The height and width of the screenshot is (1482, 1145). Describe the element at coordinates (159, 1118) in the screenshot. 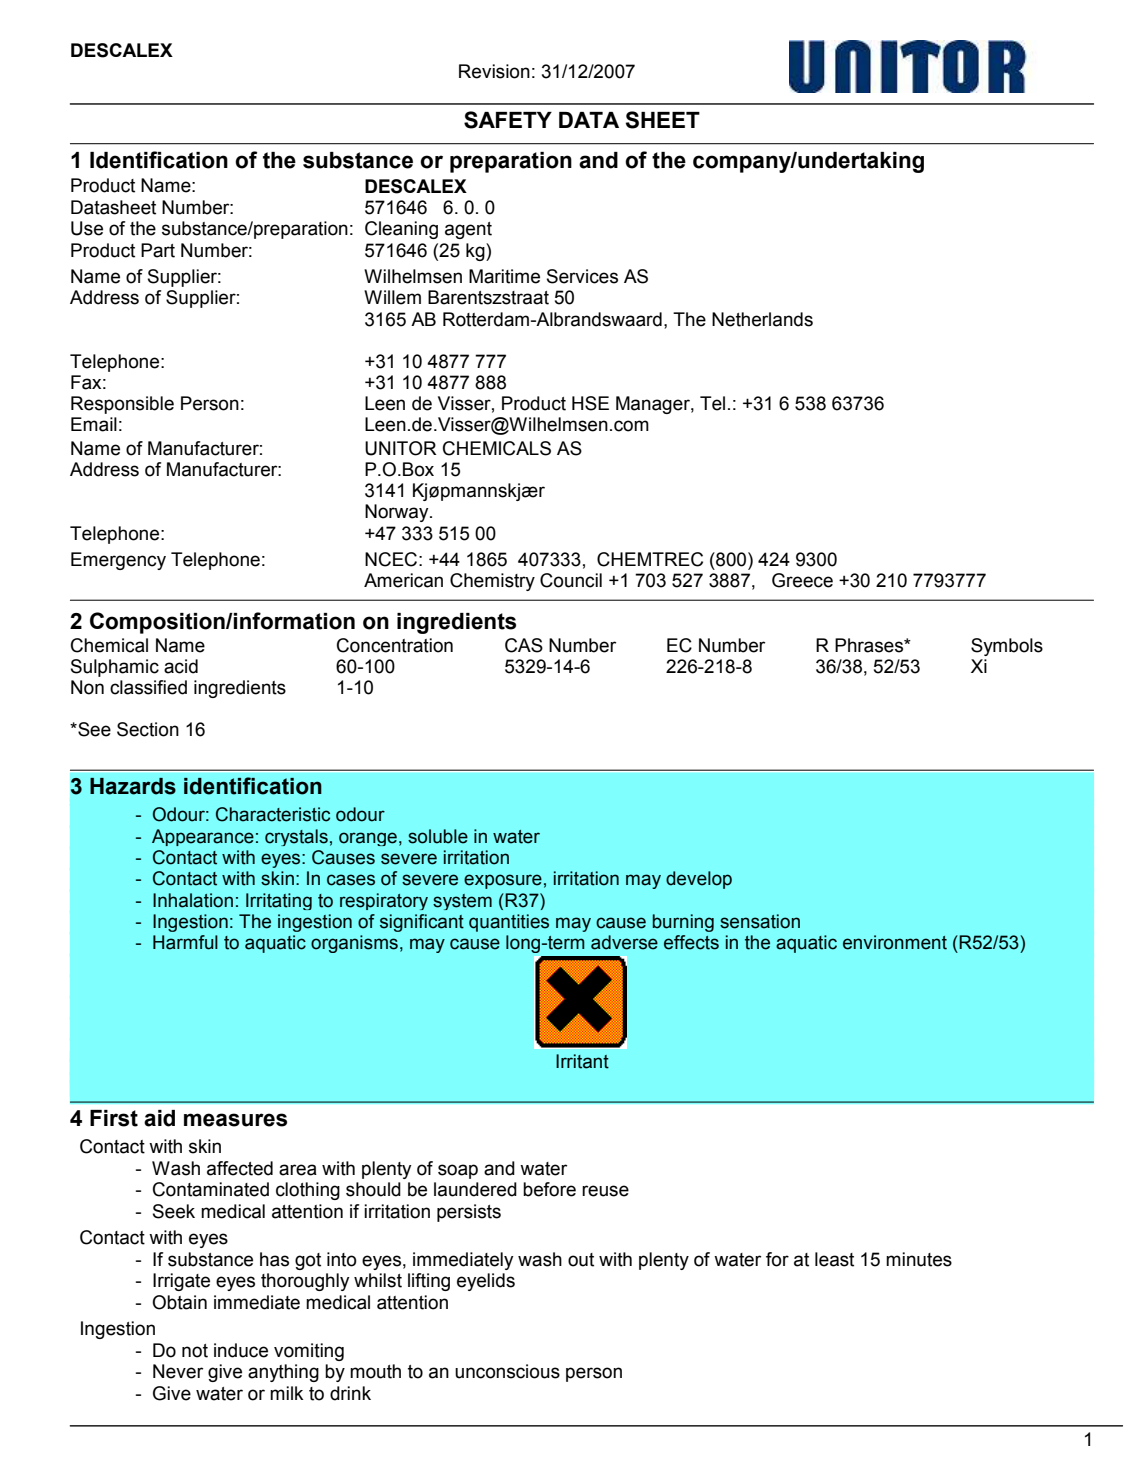

I see `aid` at that location.
